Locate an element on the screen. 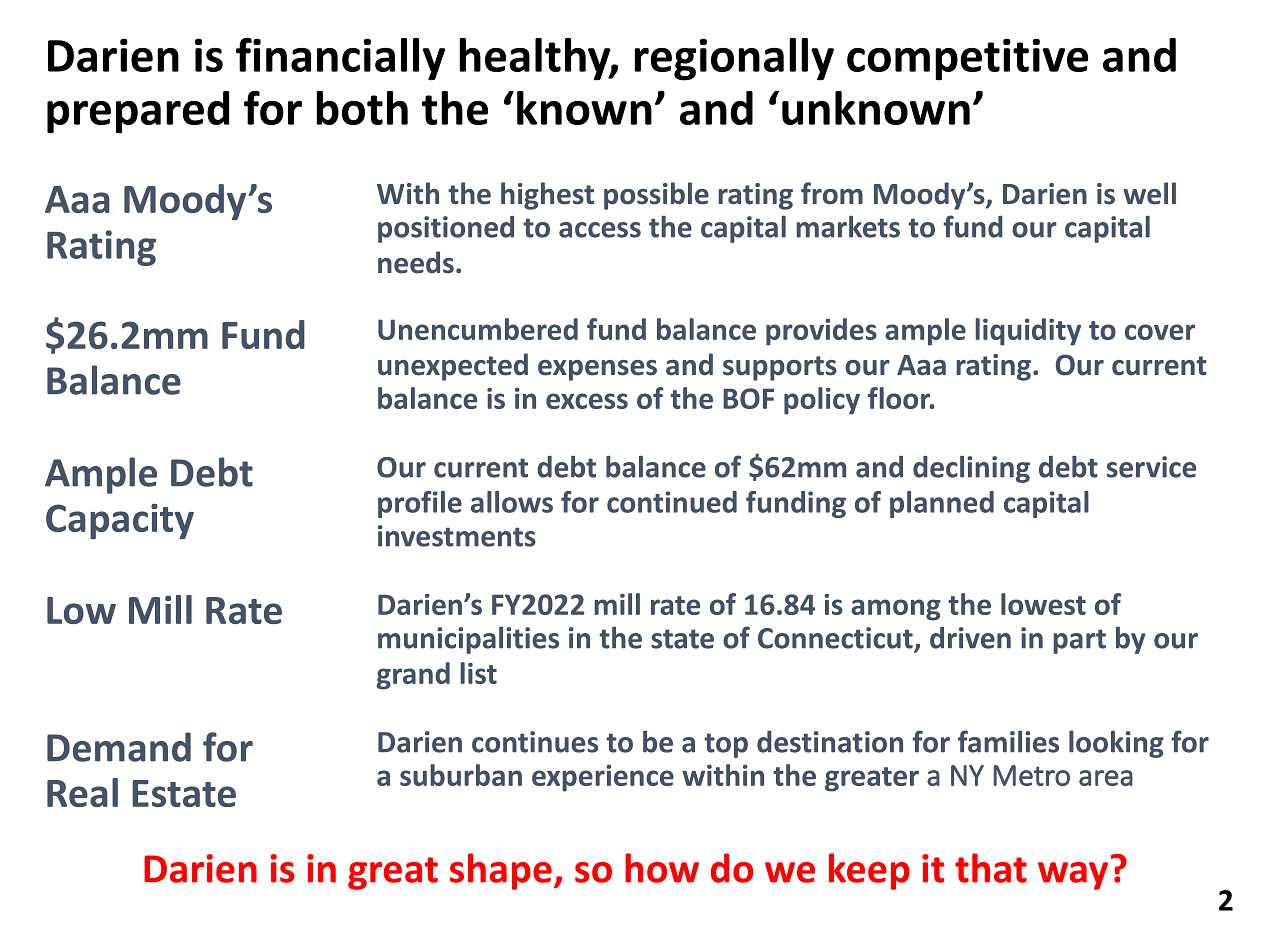 This screenshot has width=1270, height=952. that is located at coordinates (991, 868).
